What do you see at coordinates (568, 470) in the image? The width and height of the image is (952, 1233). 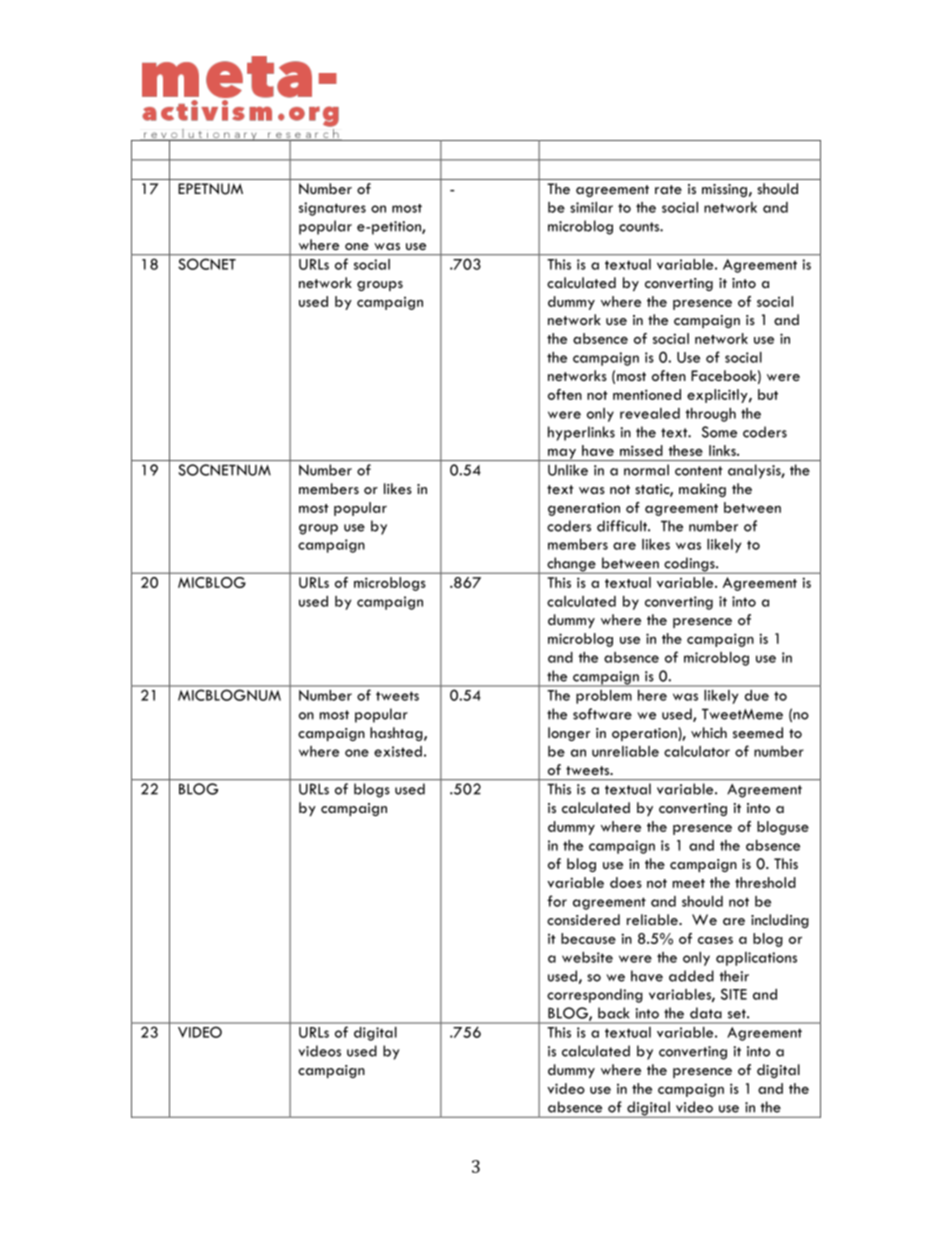 I see `Unlike` at bounding box center [568, 470].
